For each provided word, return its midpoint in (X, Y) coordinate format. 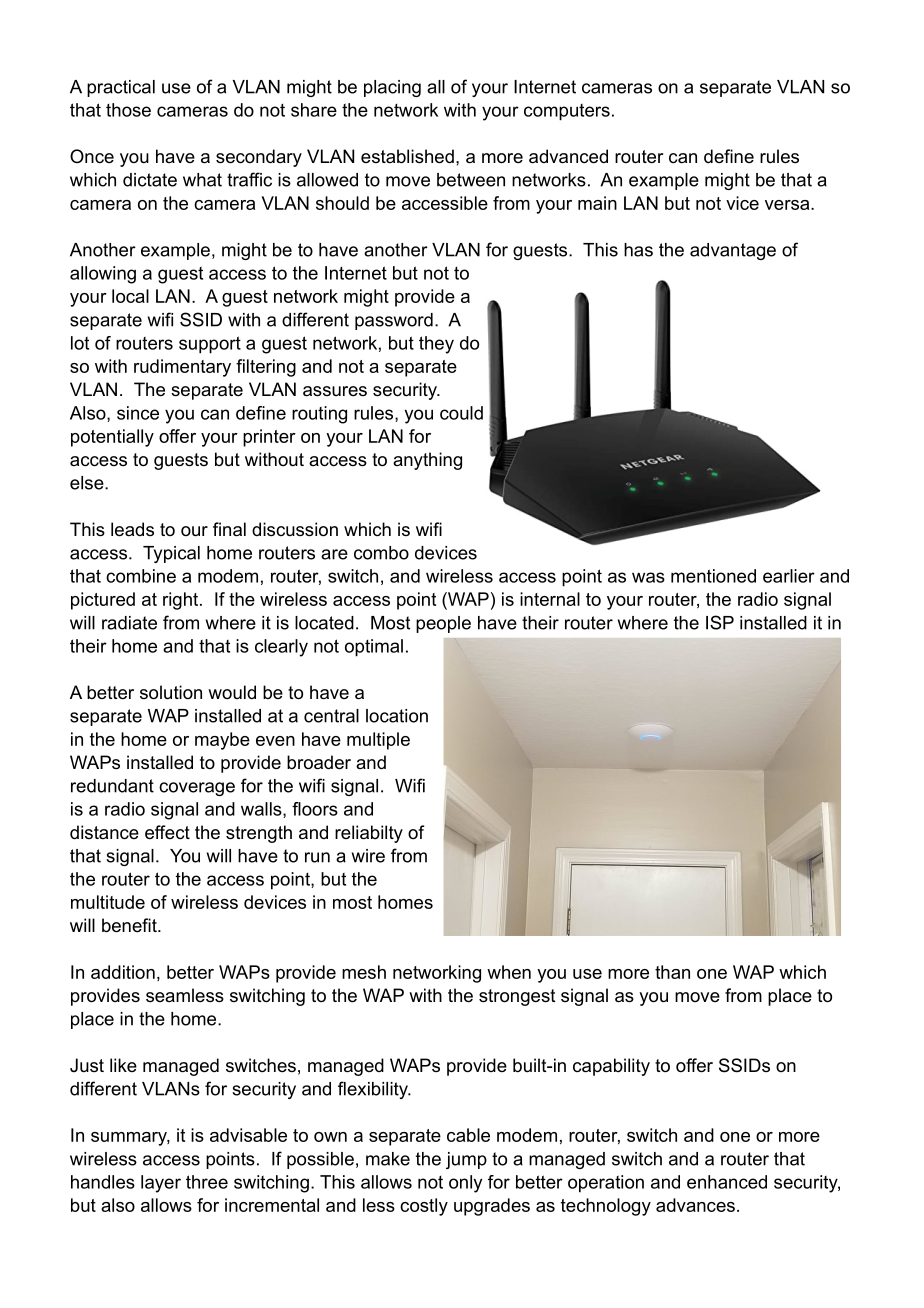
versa (788, 205)
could (461, 413)
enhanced (727, 1182)
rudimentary (182, 368)
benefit (130, 925)
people (443, 624)
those (128, 110)
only (465, 1184)
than (672, 972)
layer (161, 1184)
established (407, 156)
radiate (129, 623)
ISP (720, 622)
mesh (364, 972)
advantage (733, 251)
